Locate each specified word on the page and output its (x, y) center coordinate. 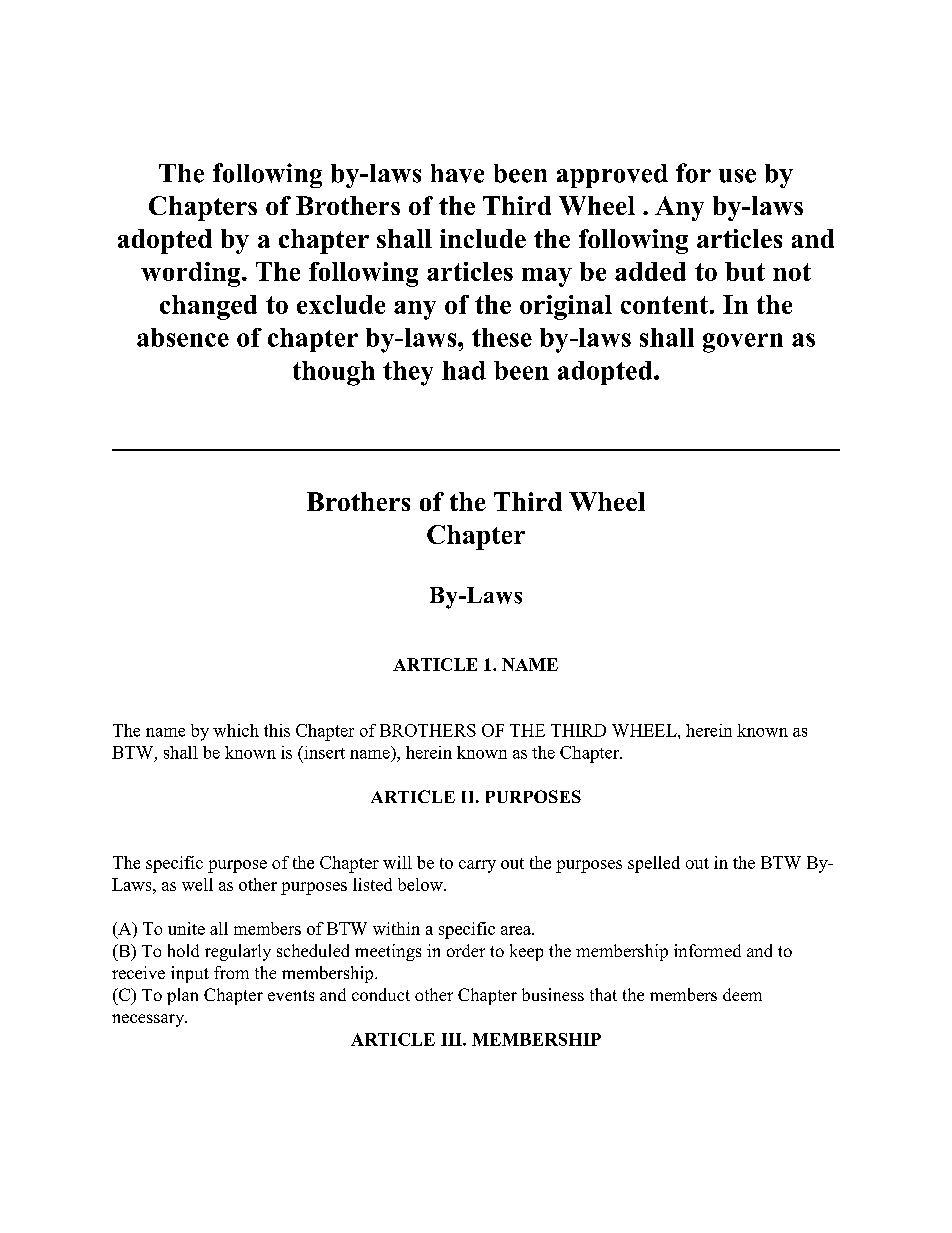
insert (323, 752)
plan (182, 996)
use (737, 176)
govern (743, 343)
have (457, 173)
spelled (654, 864)
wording (192, 274)
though (334, 373)
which (236, 730)
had (464, 370)
